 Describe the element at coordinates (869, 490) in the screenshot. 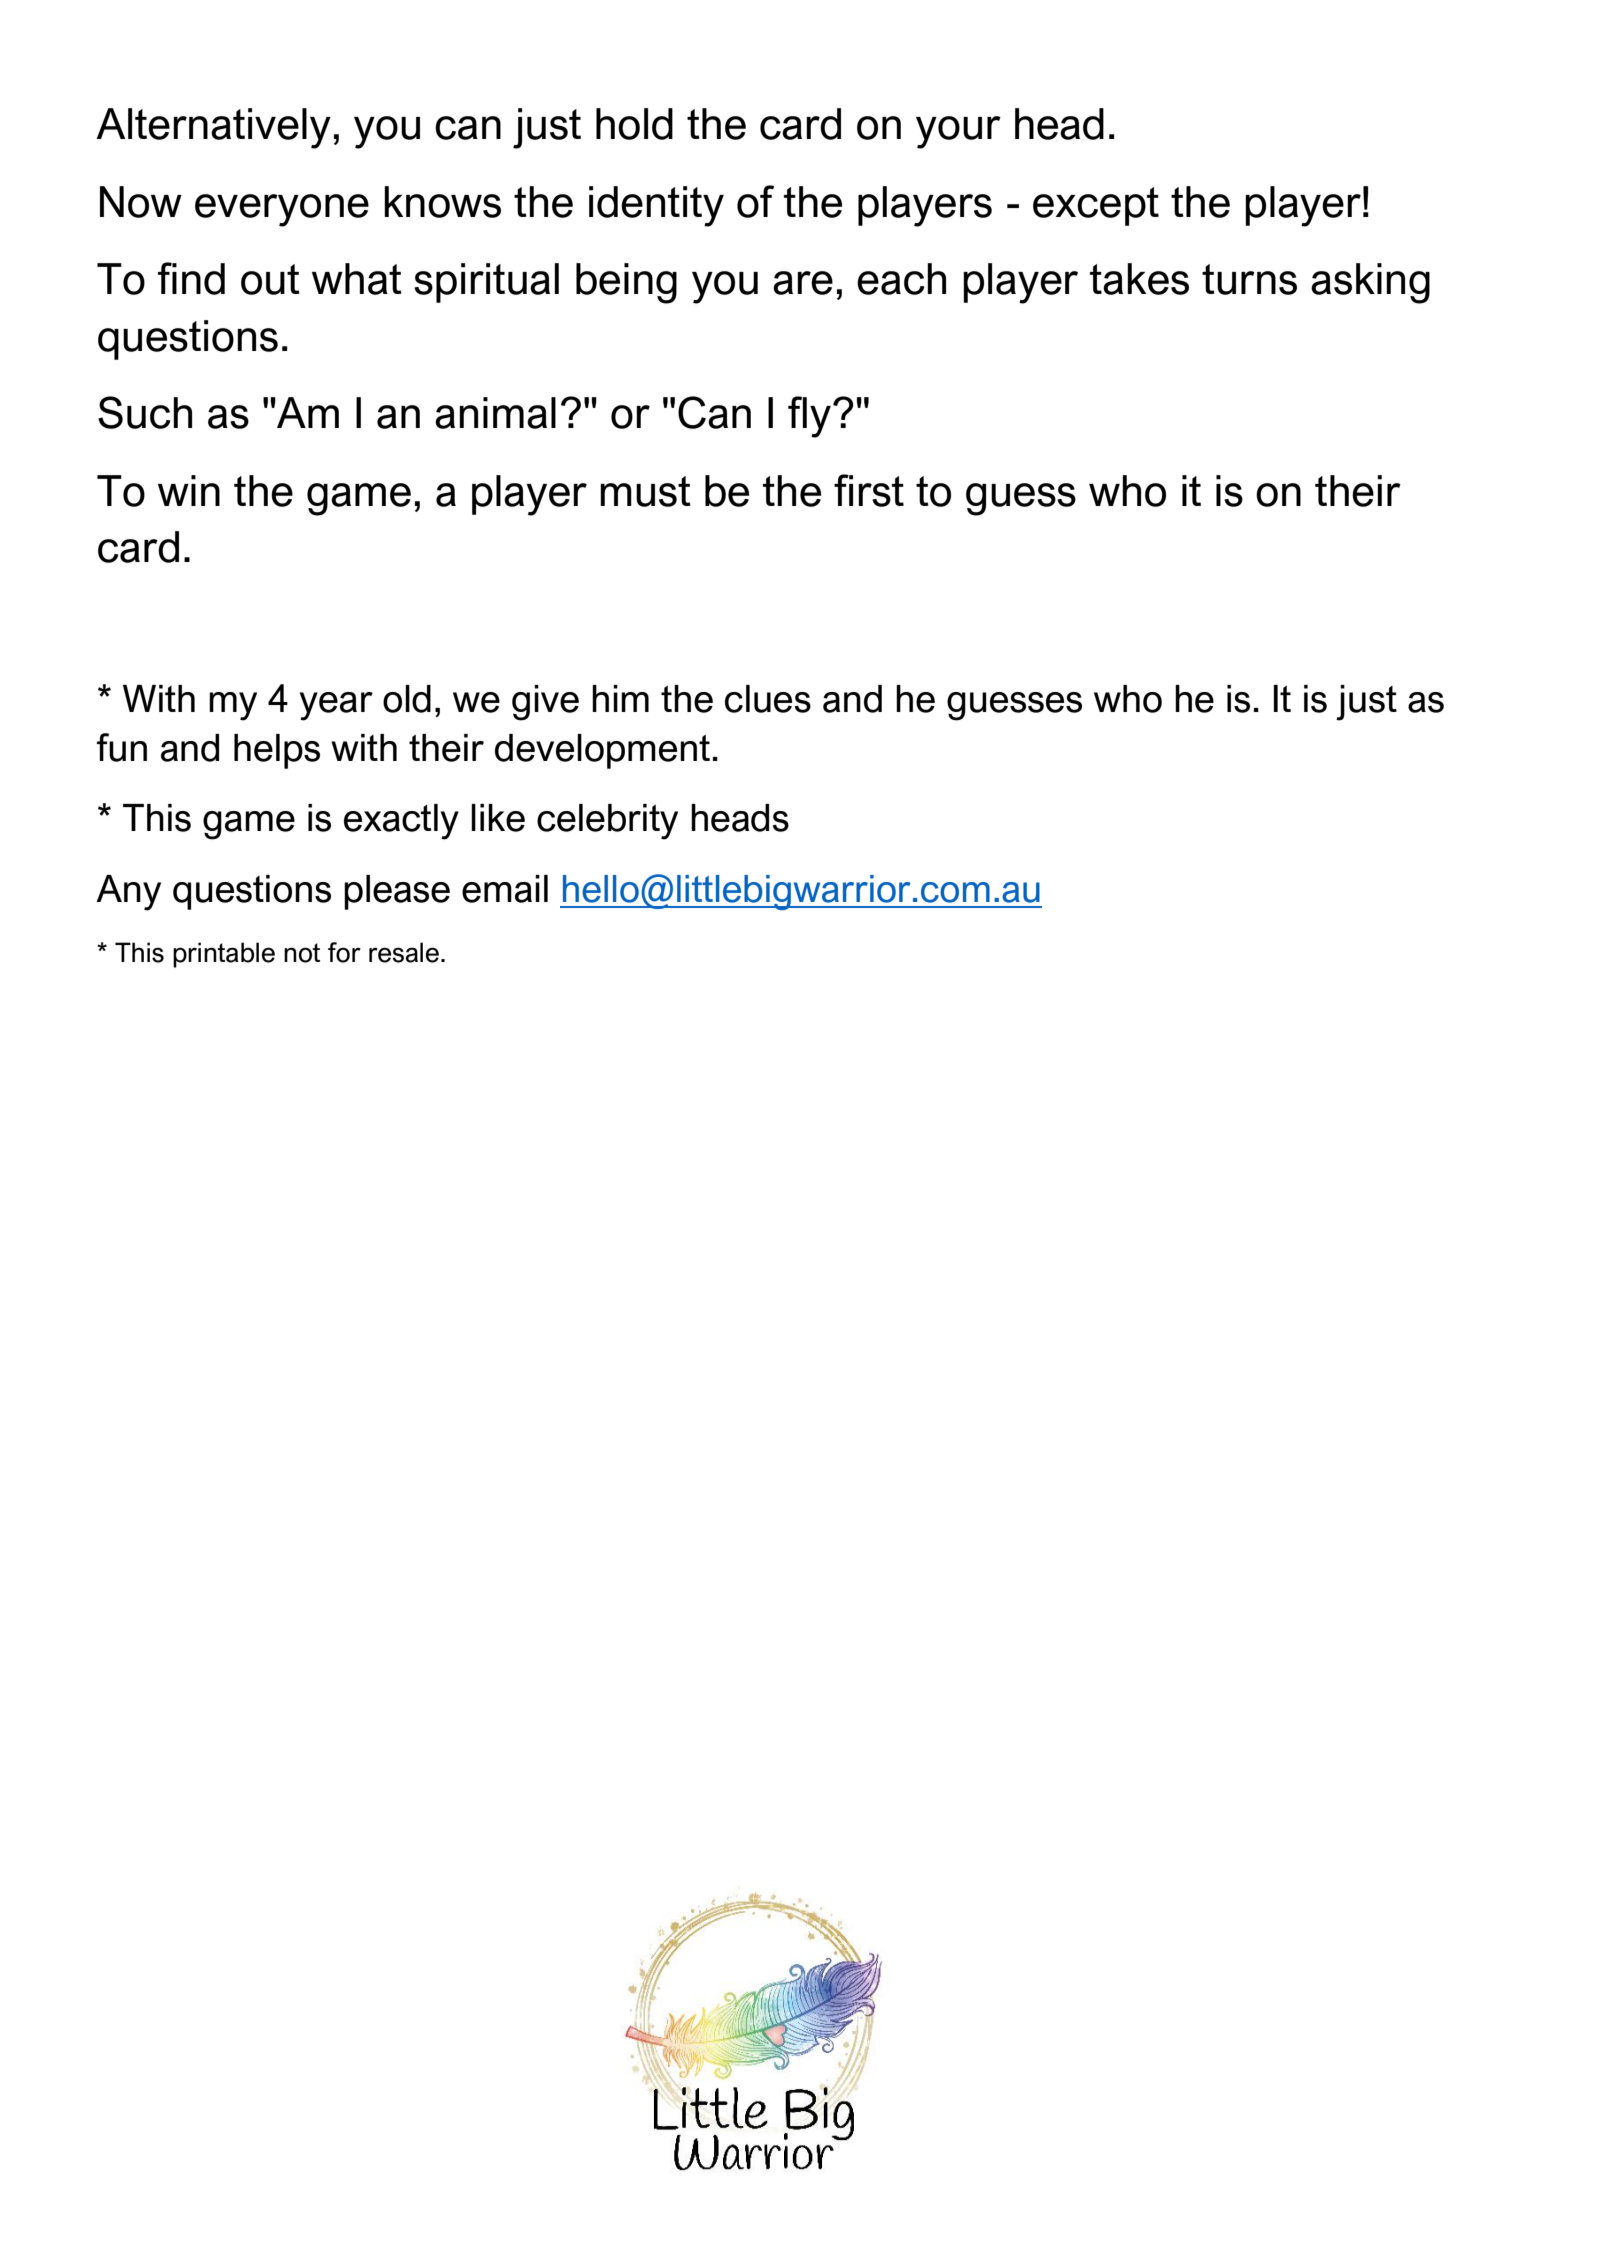

I see `first` at that location.
